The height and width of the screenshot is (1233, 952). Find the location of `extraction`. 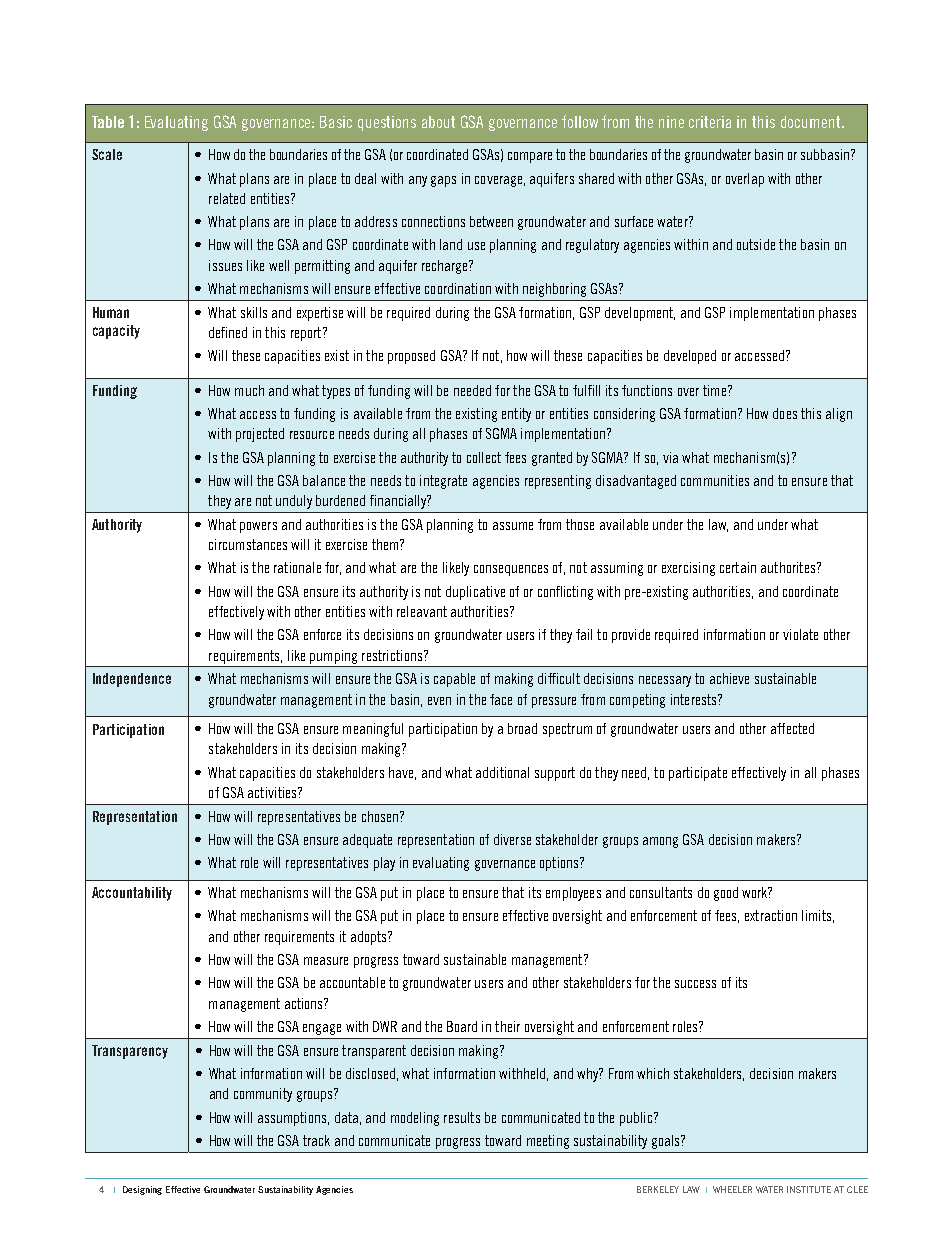

extraction is located at coordinates (771, 915).
